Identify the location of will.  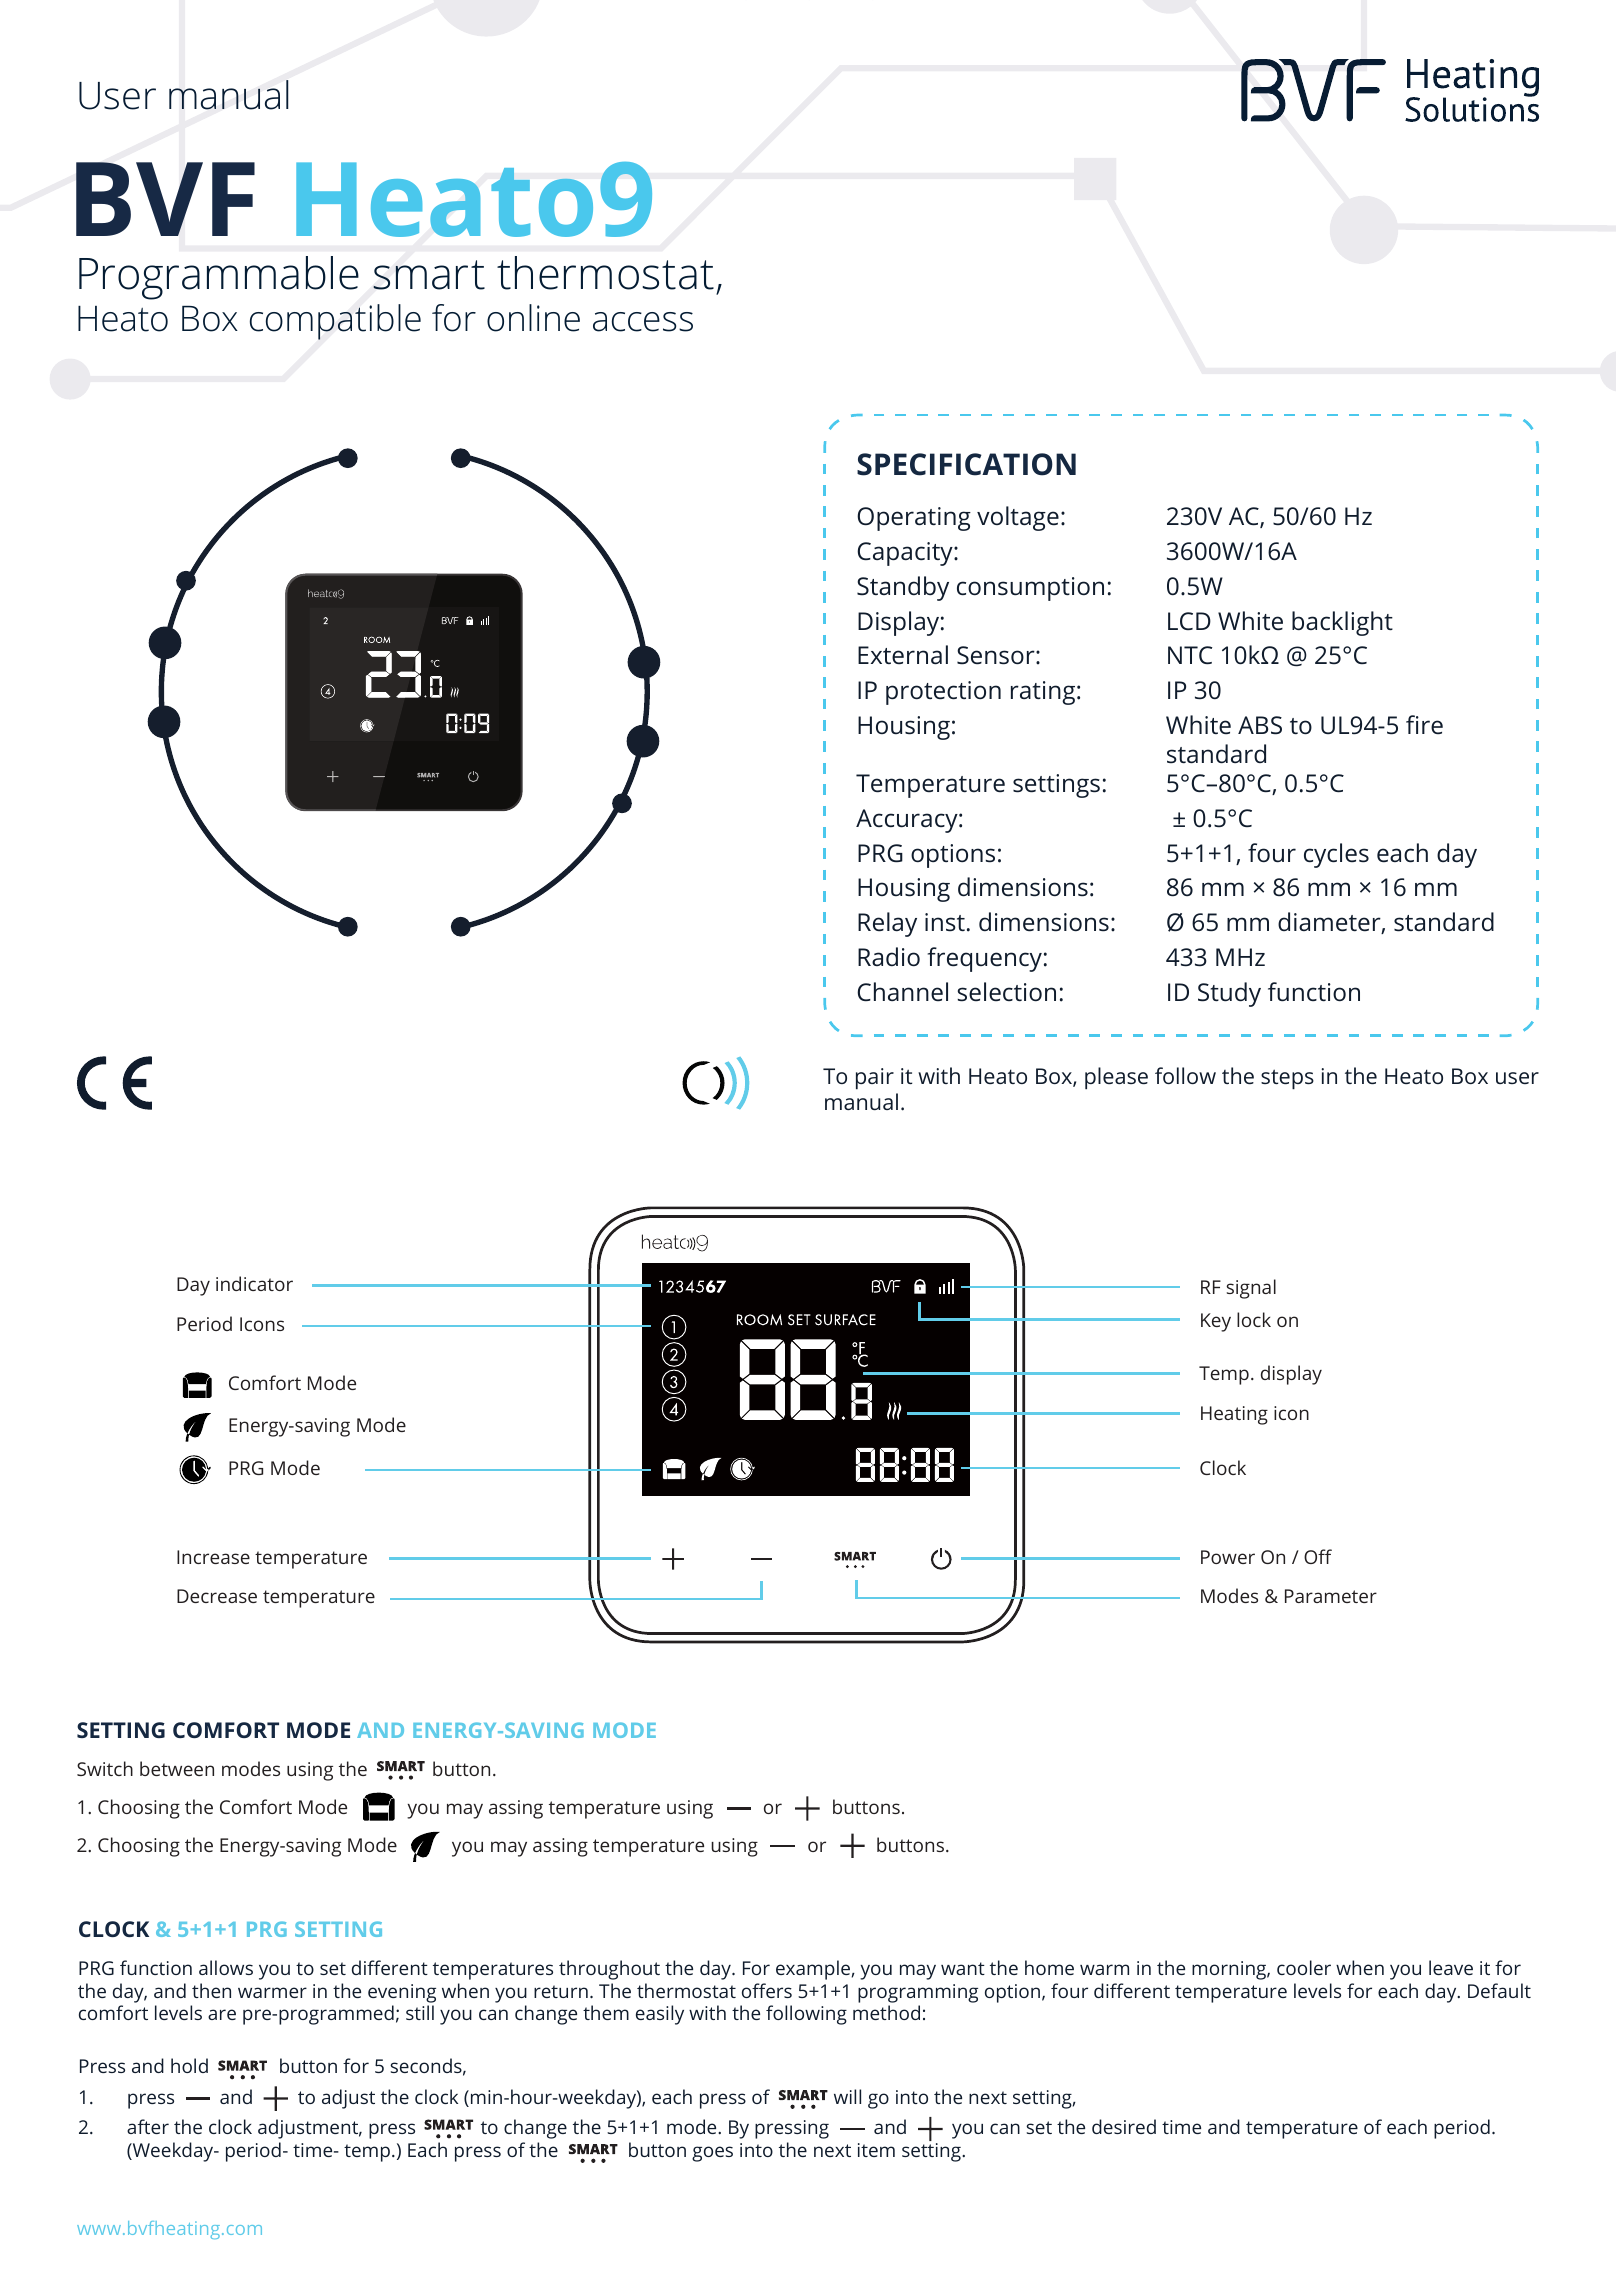
(847, 2096).
